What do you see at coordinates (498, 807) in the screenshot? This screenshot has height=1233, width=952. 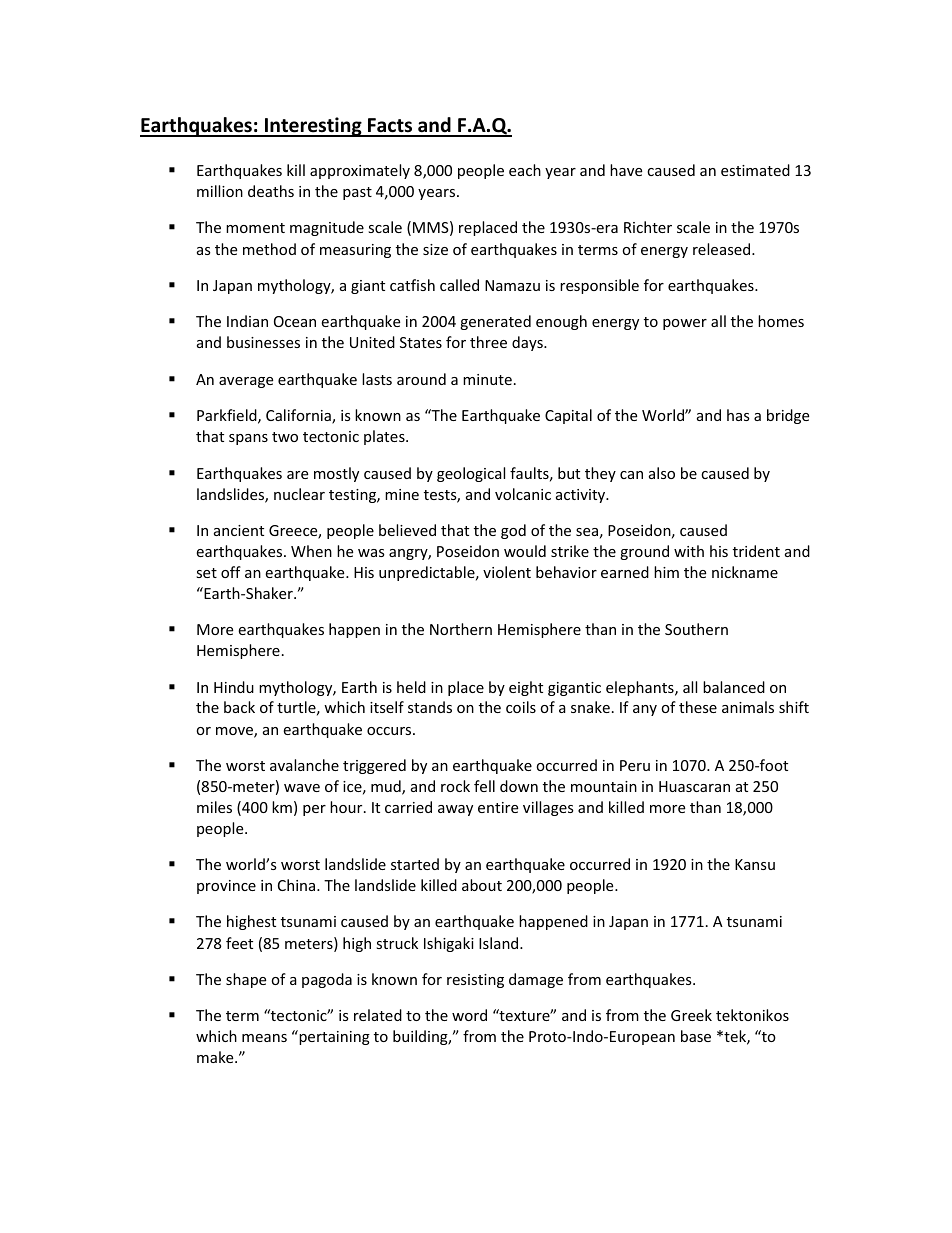 I see `entire` at bounding box center [498, 807].
